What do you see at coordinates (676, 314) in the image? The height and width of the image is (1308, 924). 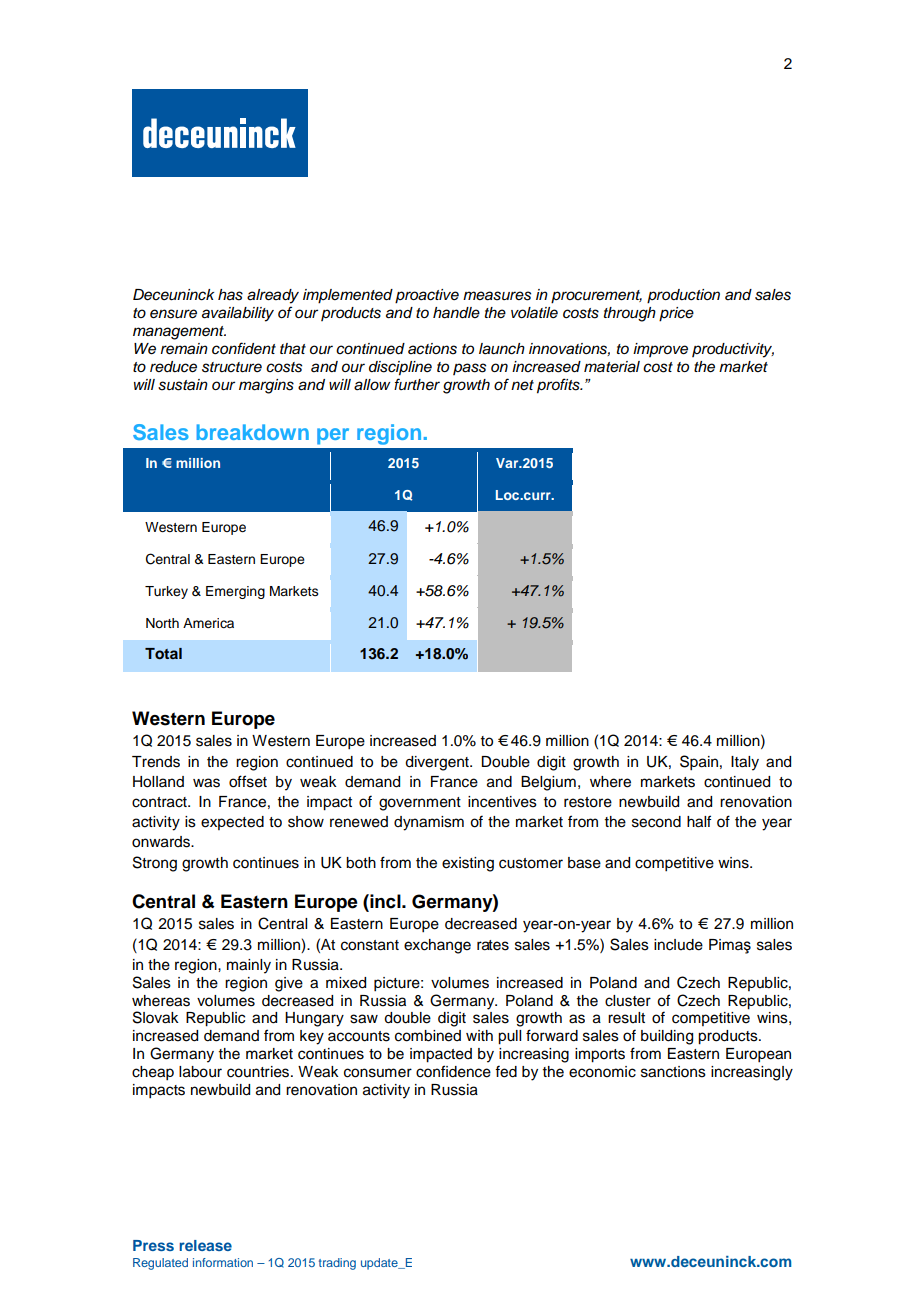 I see `price` at bounding box center [676, 314].
